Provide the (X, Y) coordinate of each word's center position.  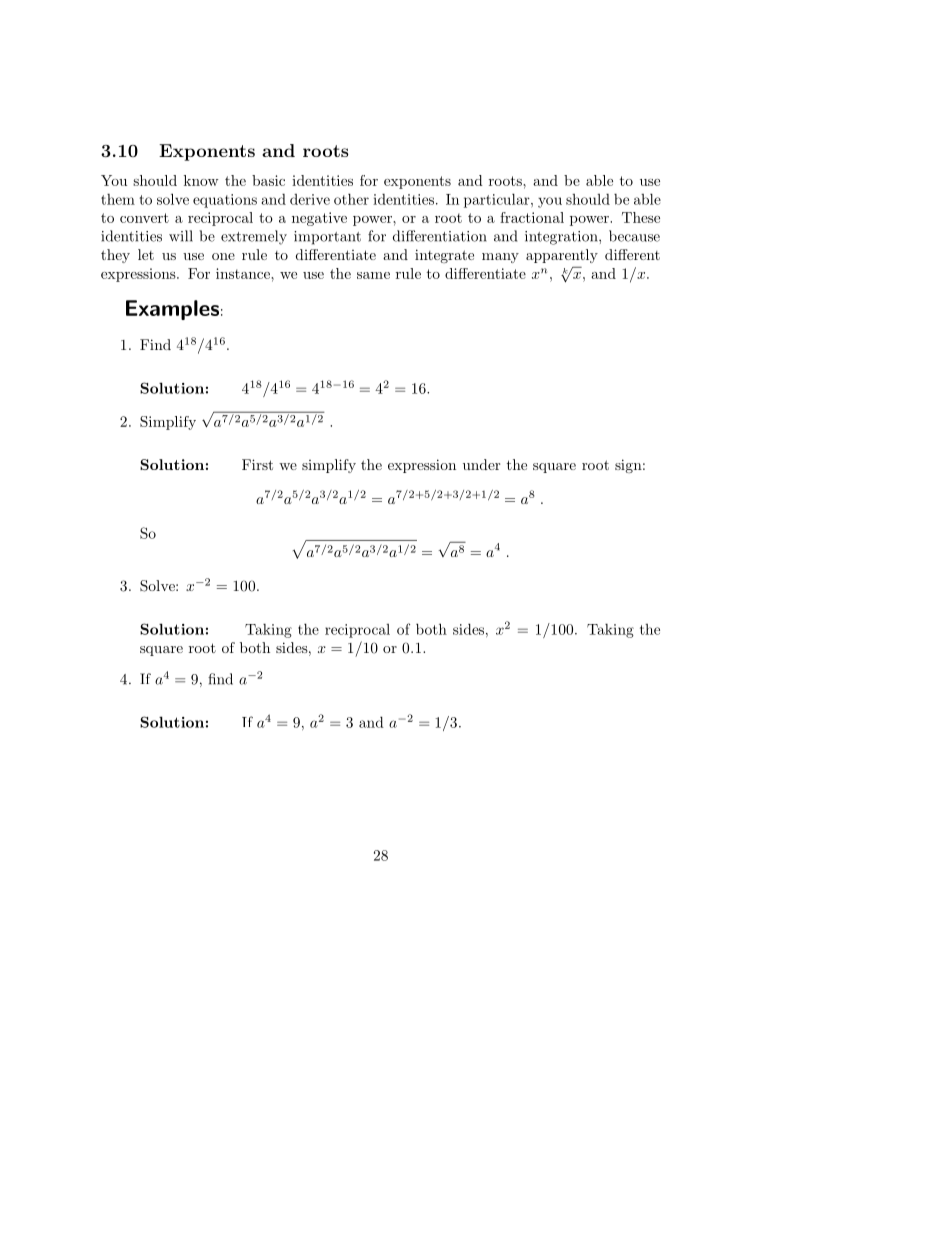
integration (562, 238)
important (327, 238)
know (201, 180)
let (146, 254)
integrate (444, 256)
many (500, 258)
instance (244, 273)
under (481, 464)
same (373, 275)
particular (498, 200)
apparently (562, 256)
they (115, 256)
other (351, 199)
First (257, 464)
